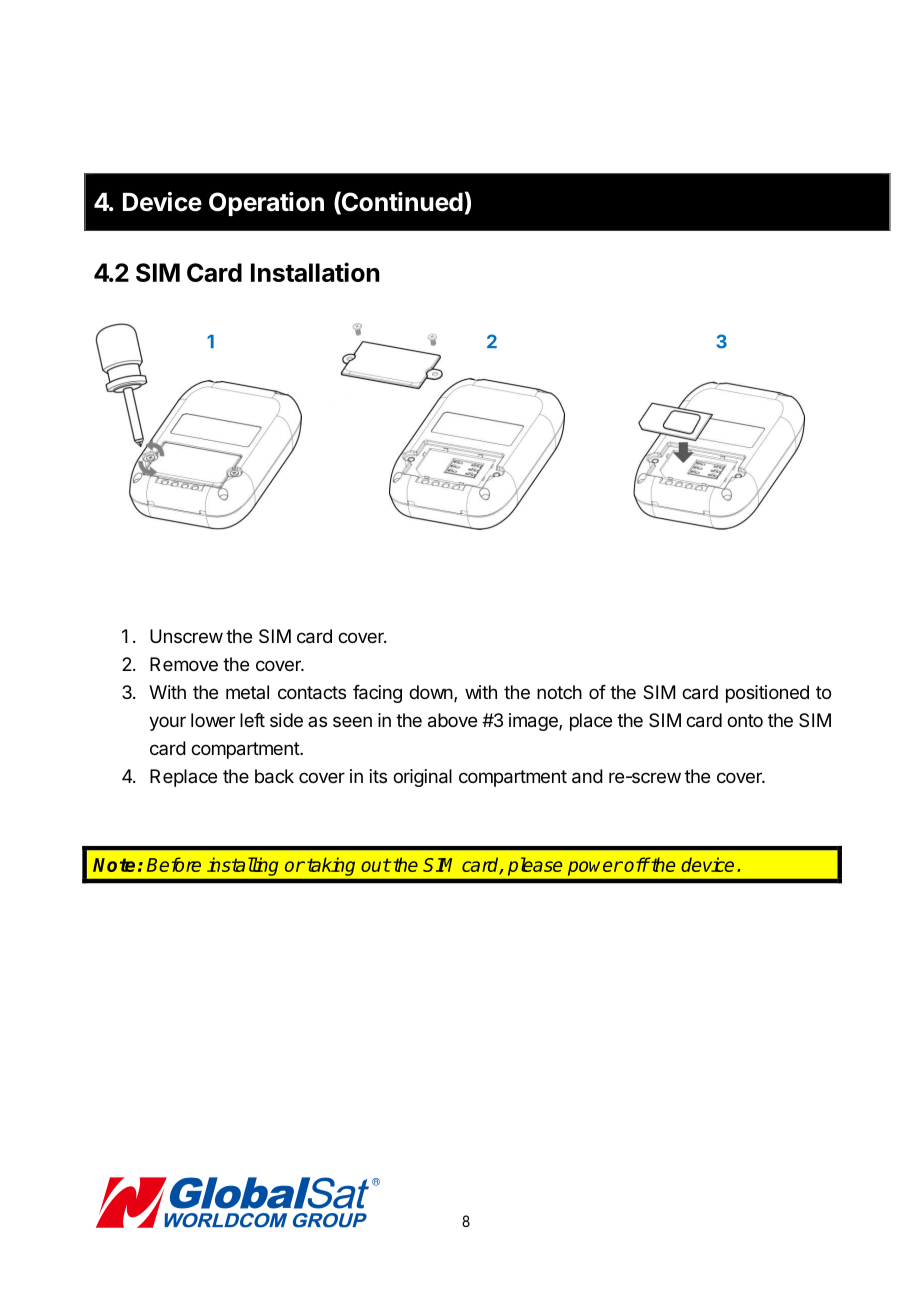  Describe the element at coordinates (266, 204) in the screenshot. I see `Operation` at that location.
